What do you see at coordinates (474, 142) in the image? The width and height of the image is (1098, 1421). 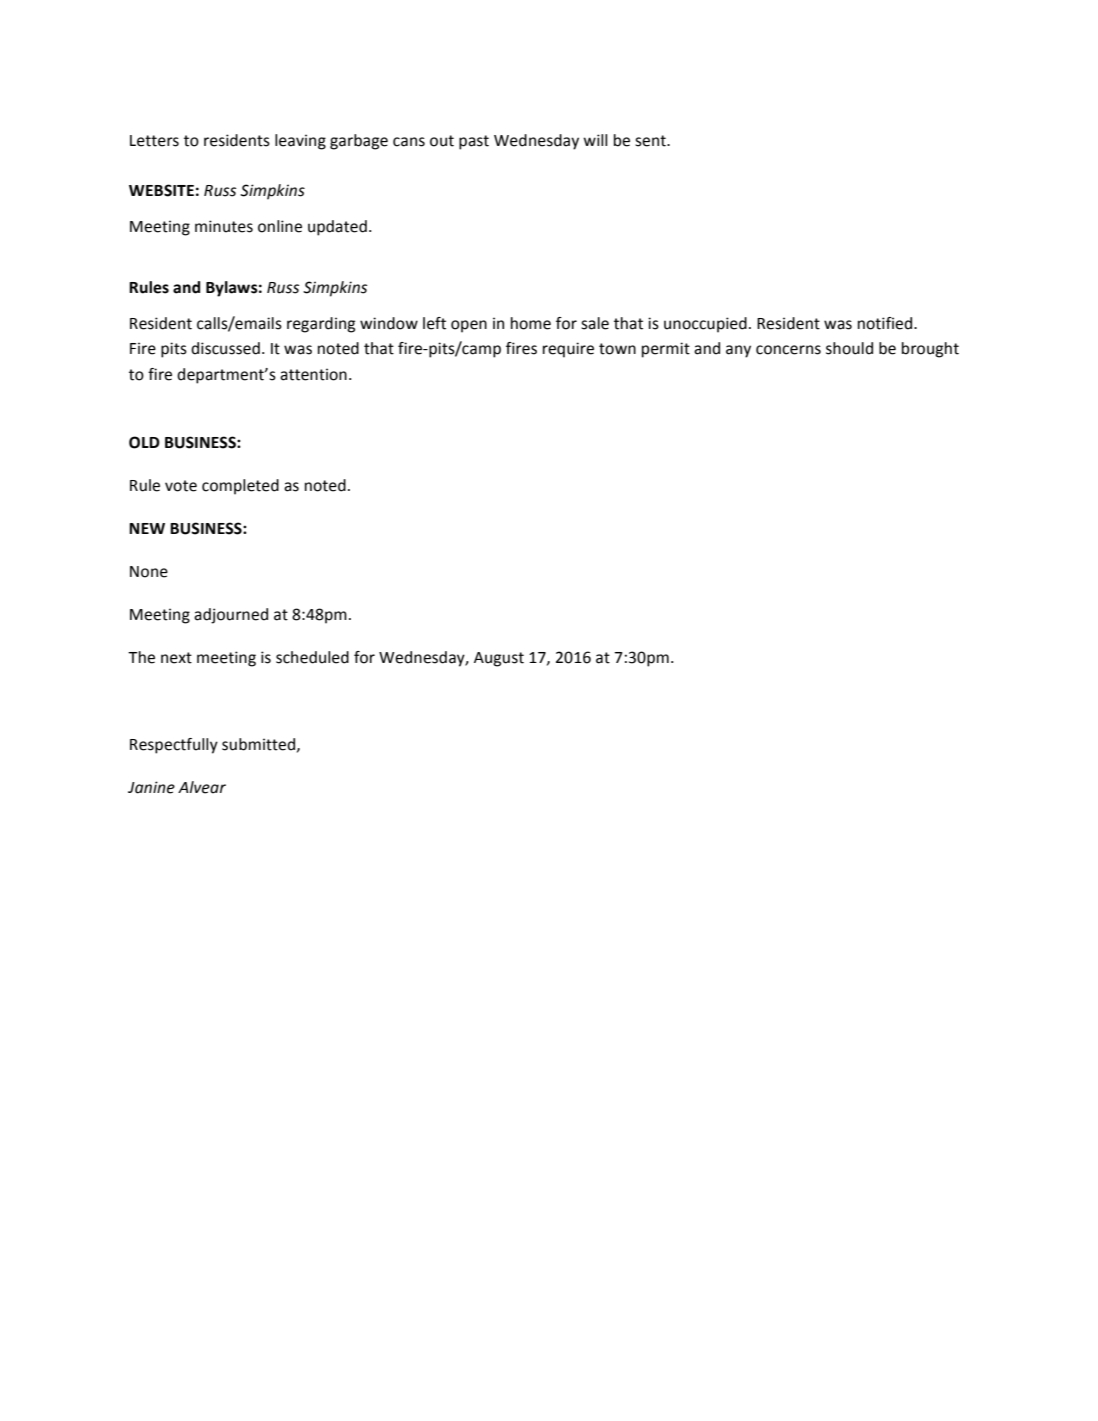 I see `past` at bounding box center [474, 142].
